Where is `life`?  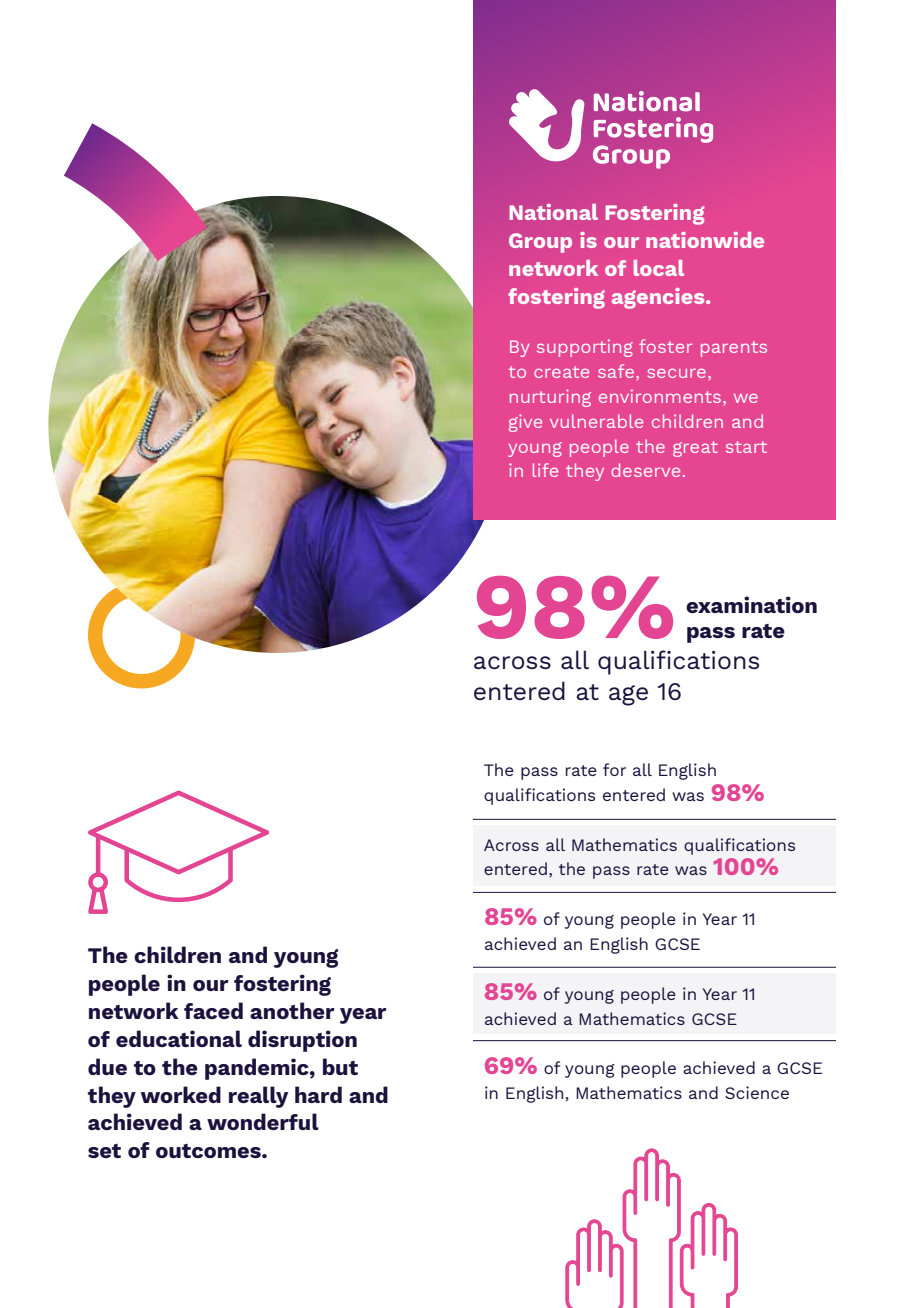 life is located at coordinates (545, 470).
